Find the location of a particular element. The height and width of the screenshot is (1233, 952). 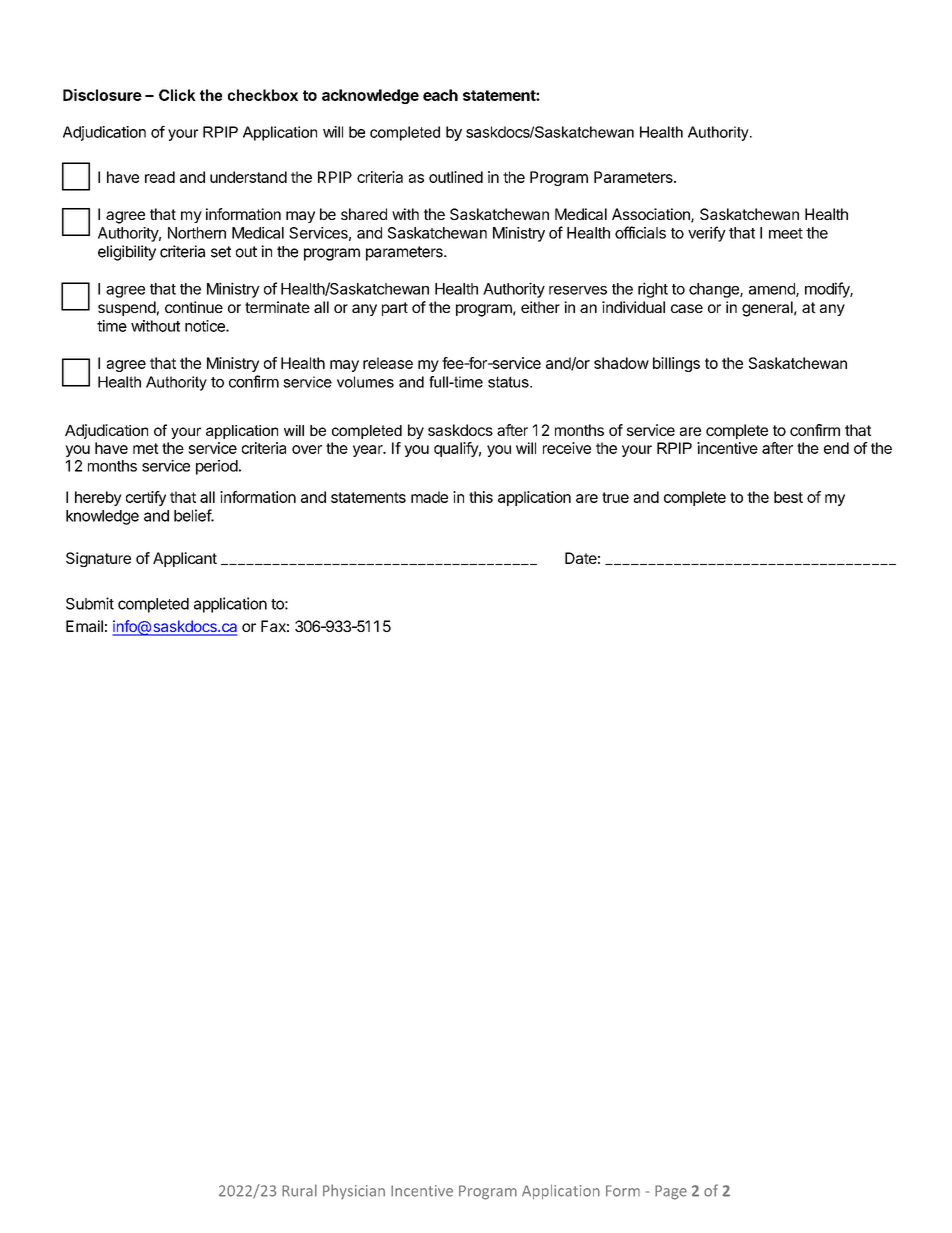

true is located at coordinates (615, 497).
